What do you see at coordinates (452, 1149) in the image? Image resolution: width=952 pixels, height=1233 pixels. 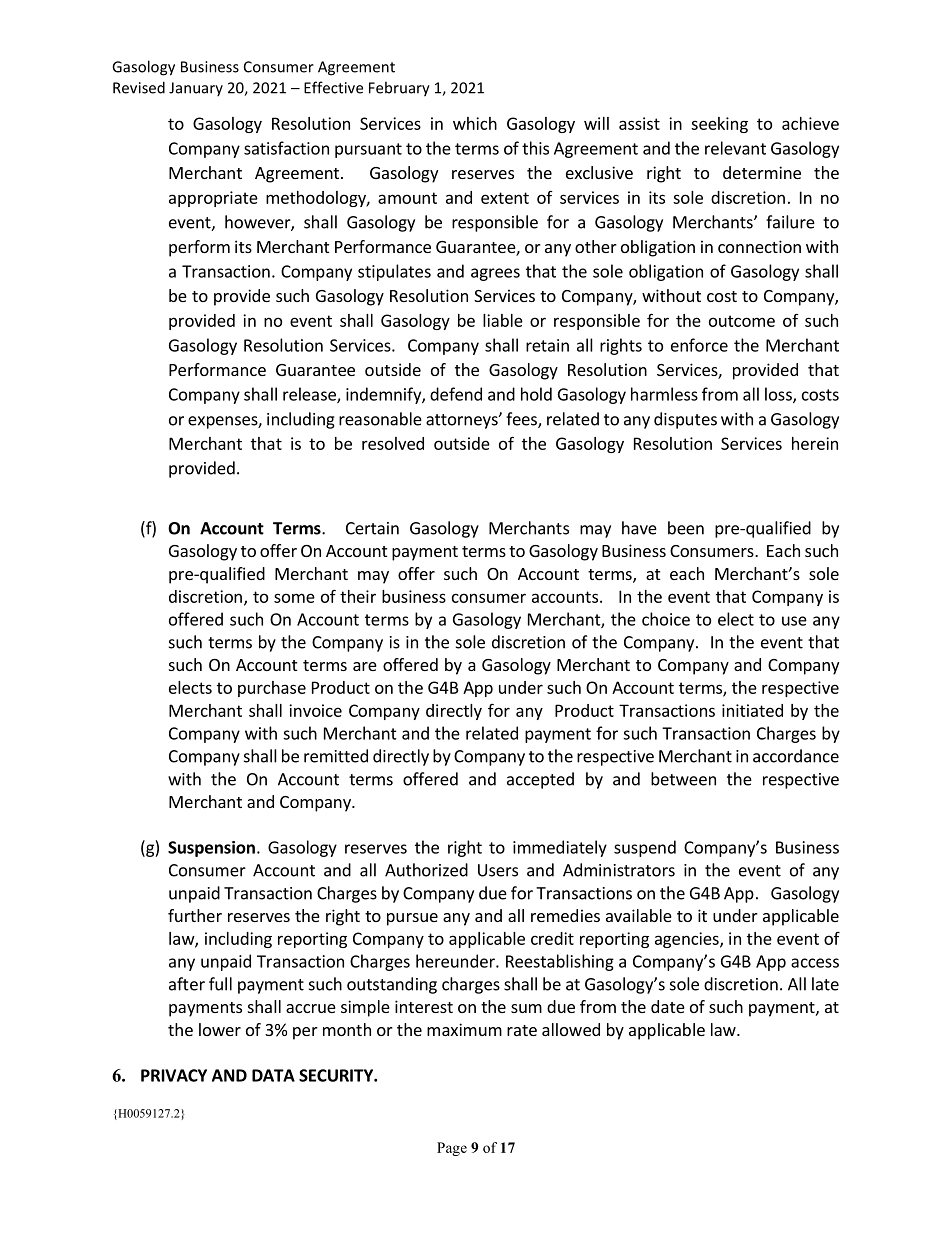 I see `Page` at bounding box center [452, 1149].
